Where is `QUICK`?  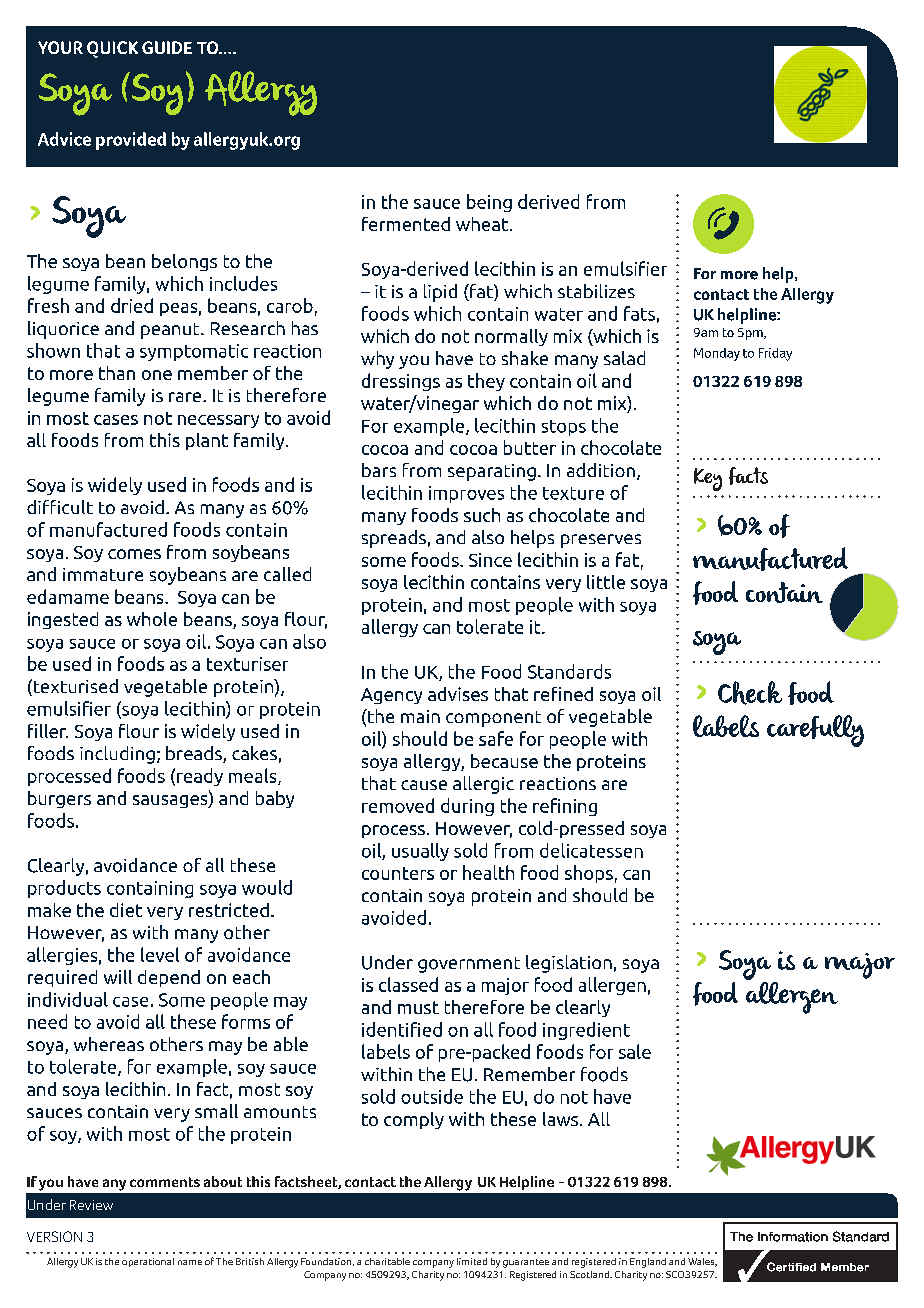
QUICK is located at coordinates (112, 49).
